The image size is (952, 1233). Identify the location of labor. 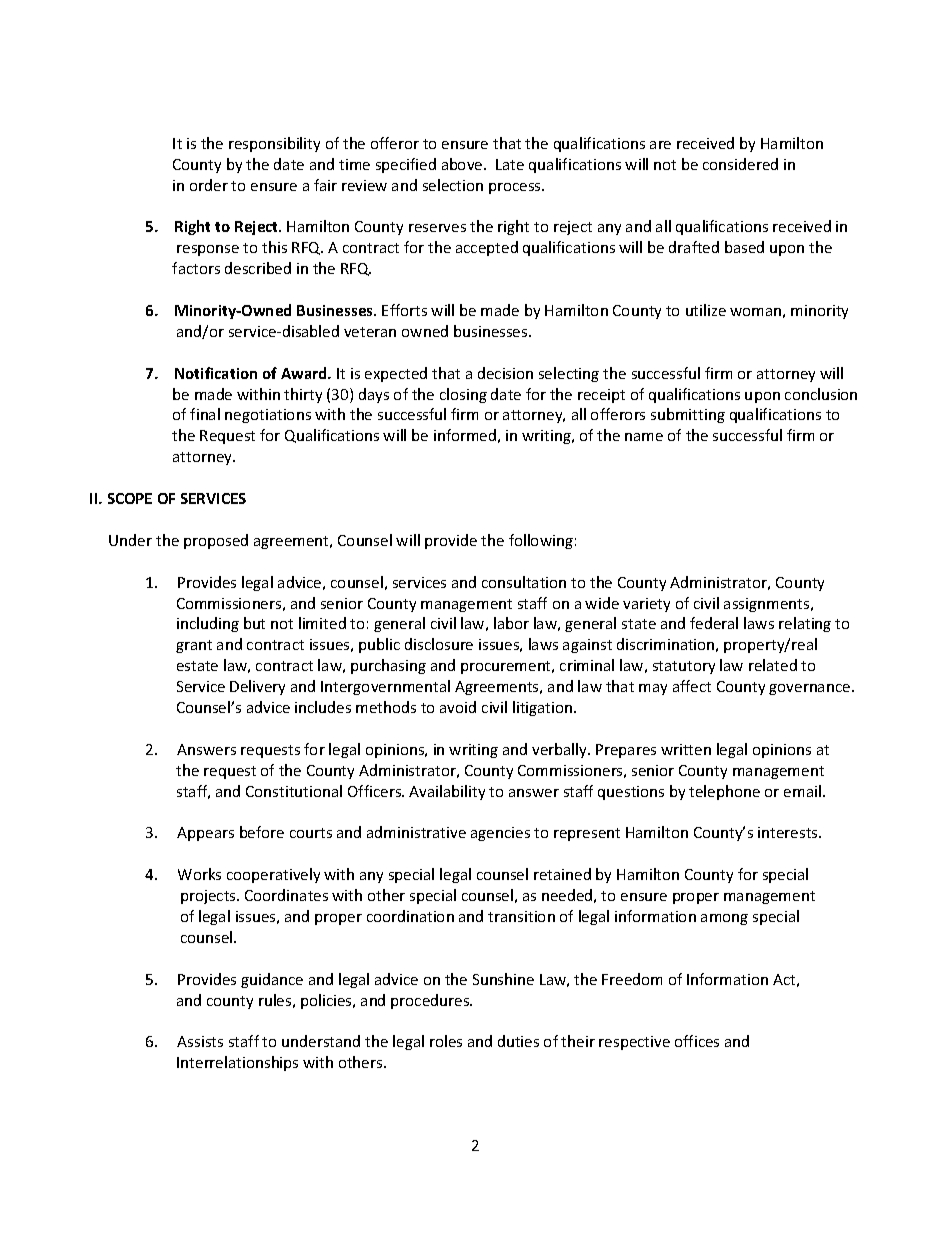
(511, 623).
